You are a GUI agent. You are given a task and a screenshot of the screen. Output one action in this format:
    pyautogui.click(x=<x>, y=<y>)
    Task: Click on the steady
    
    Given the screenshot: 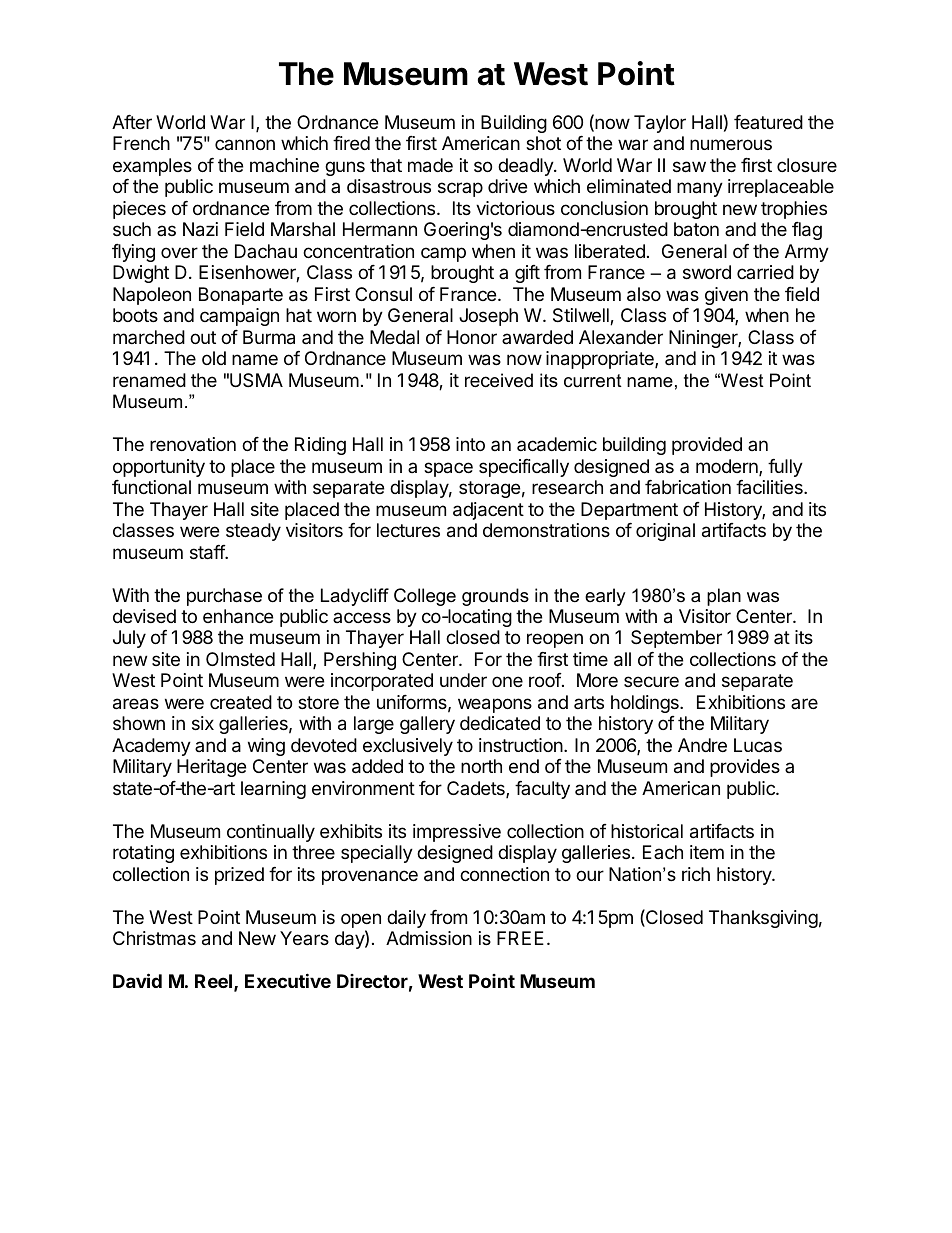 What is the action you would take?
    pyautogui.click(x=253, y=532)
